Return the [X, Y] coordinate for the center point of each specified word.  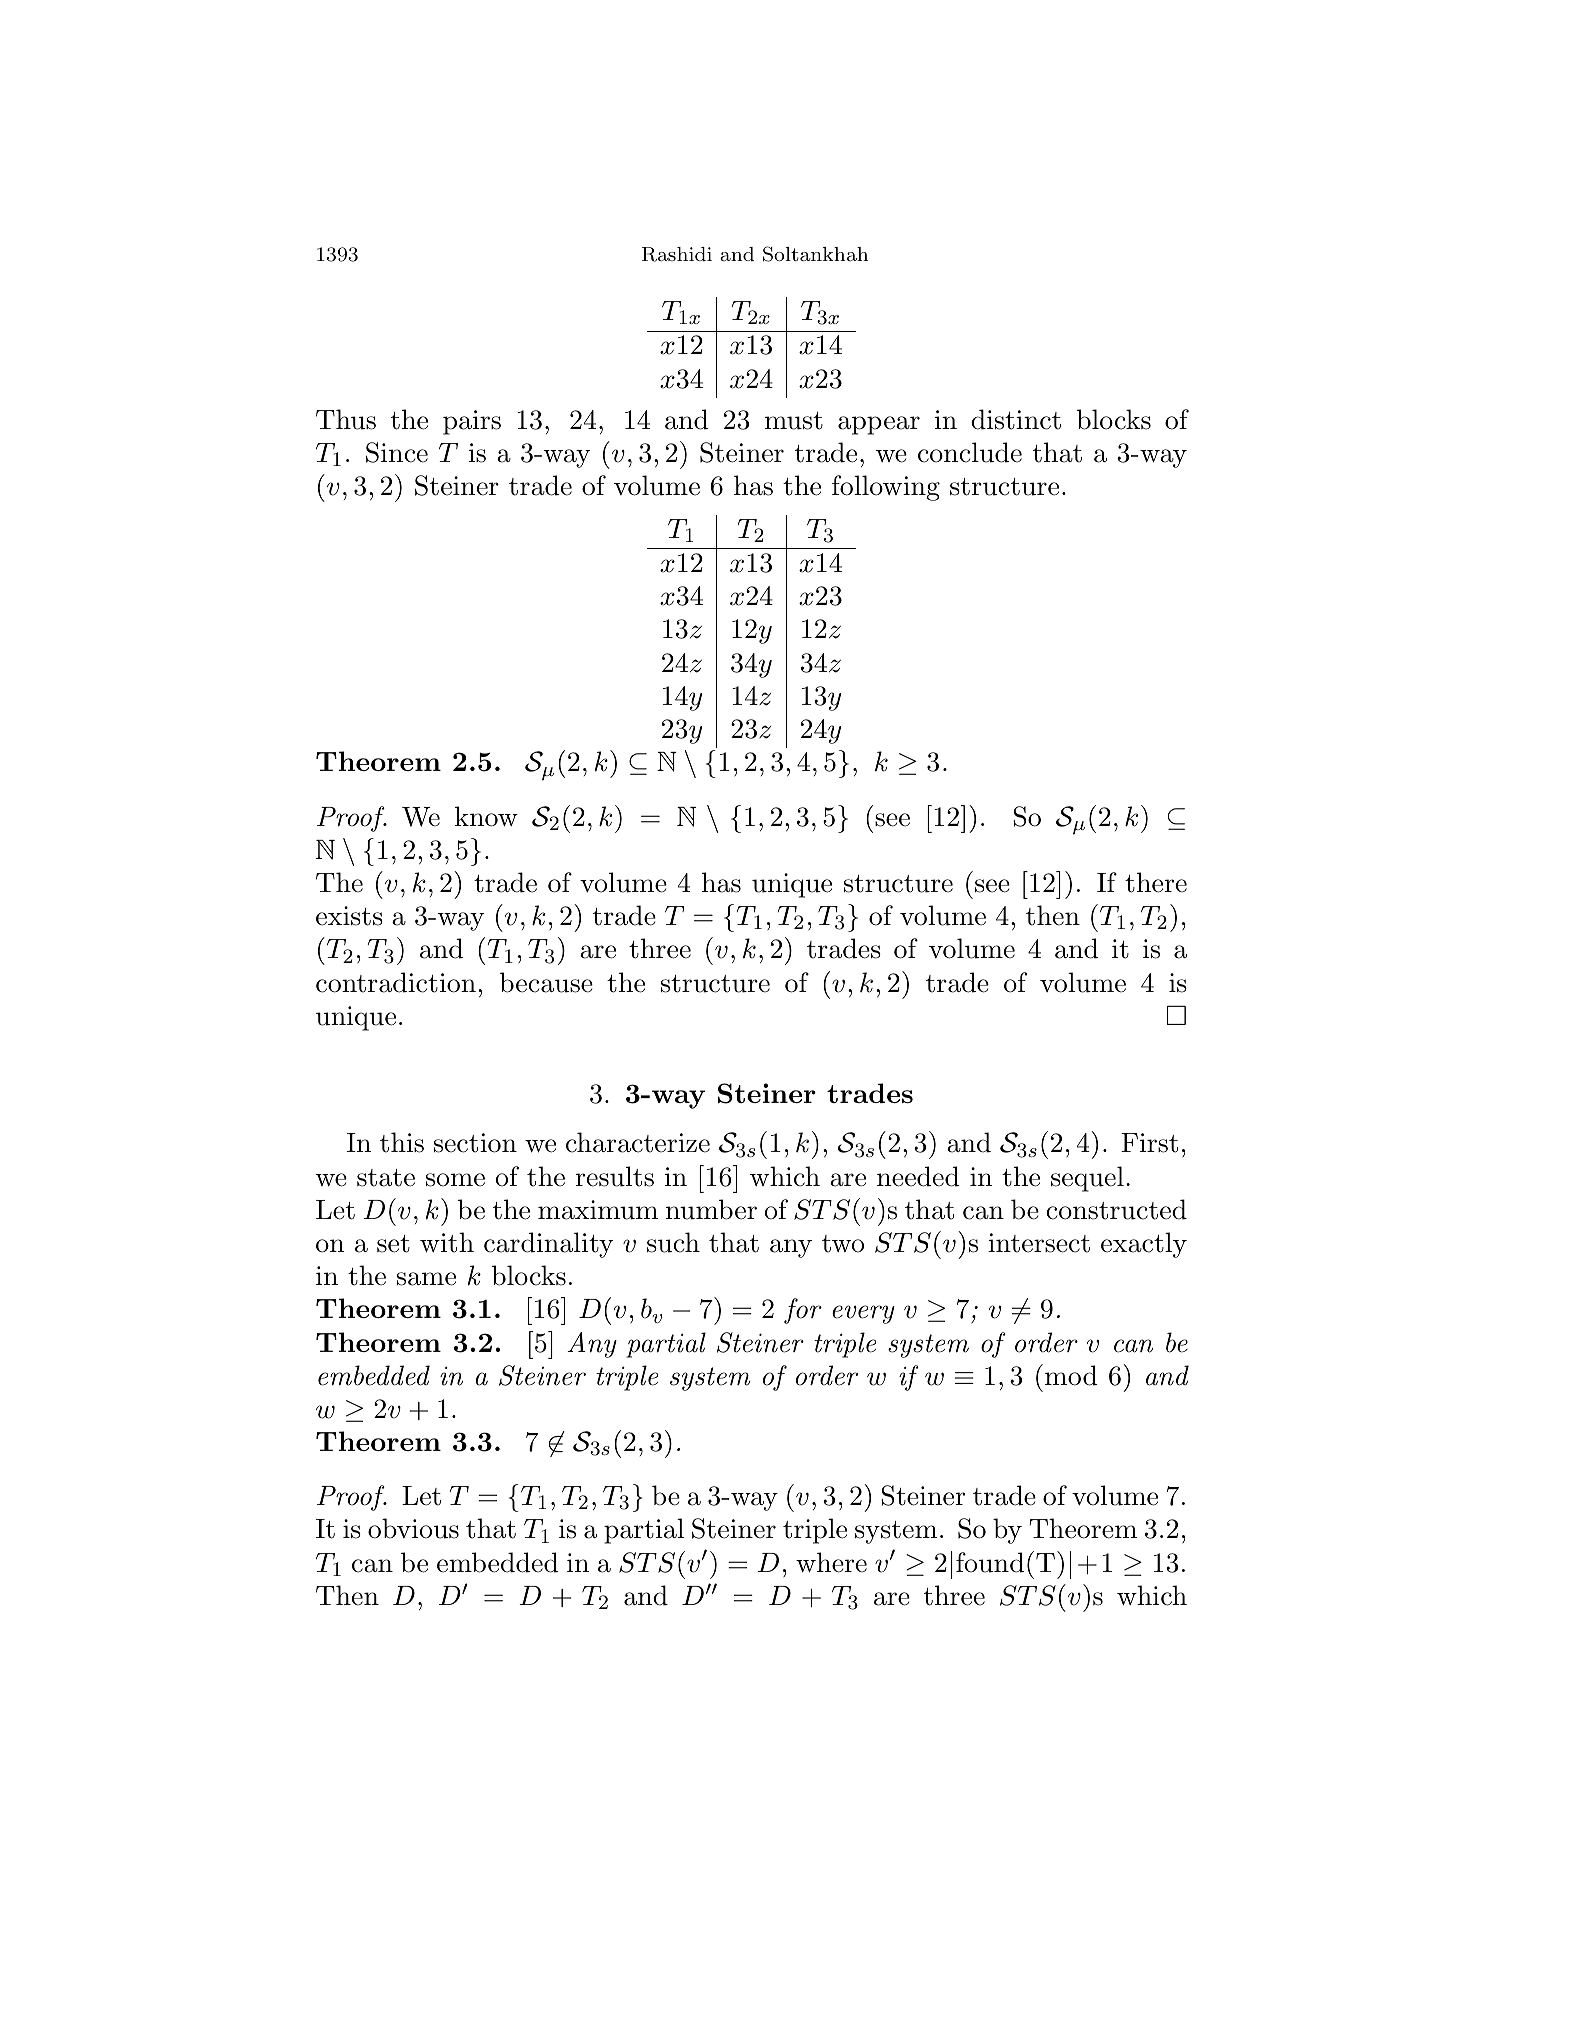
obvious [413, 1528]
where [831, 1562]
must [794, 421]
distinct [1016, 419]
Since [397, 452]
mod [1071, 1375]
